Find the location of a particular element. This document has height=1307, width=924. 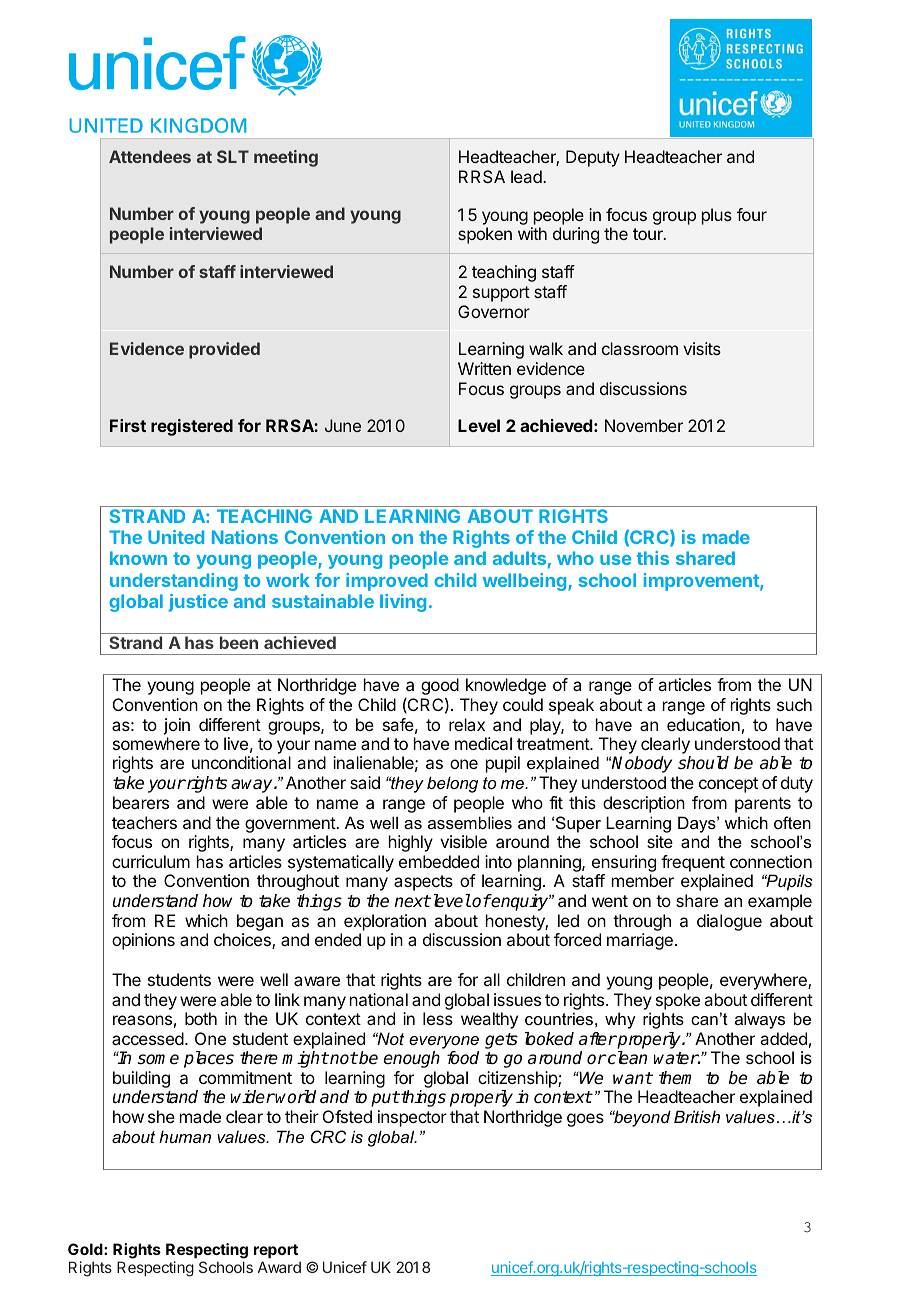

curriculum is located at coordinates (151, 861).
